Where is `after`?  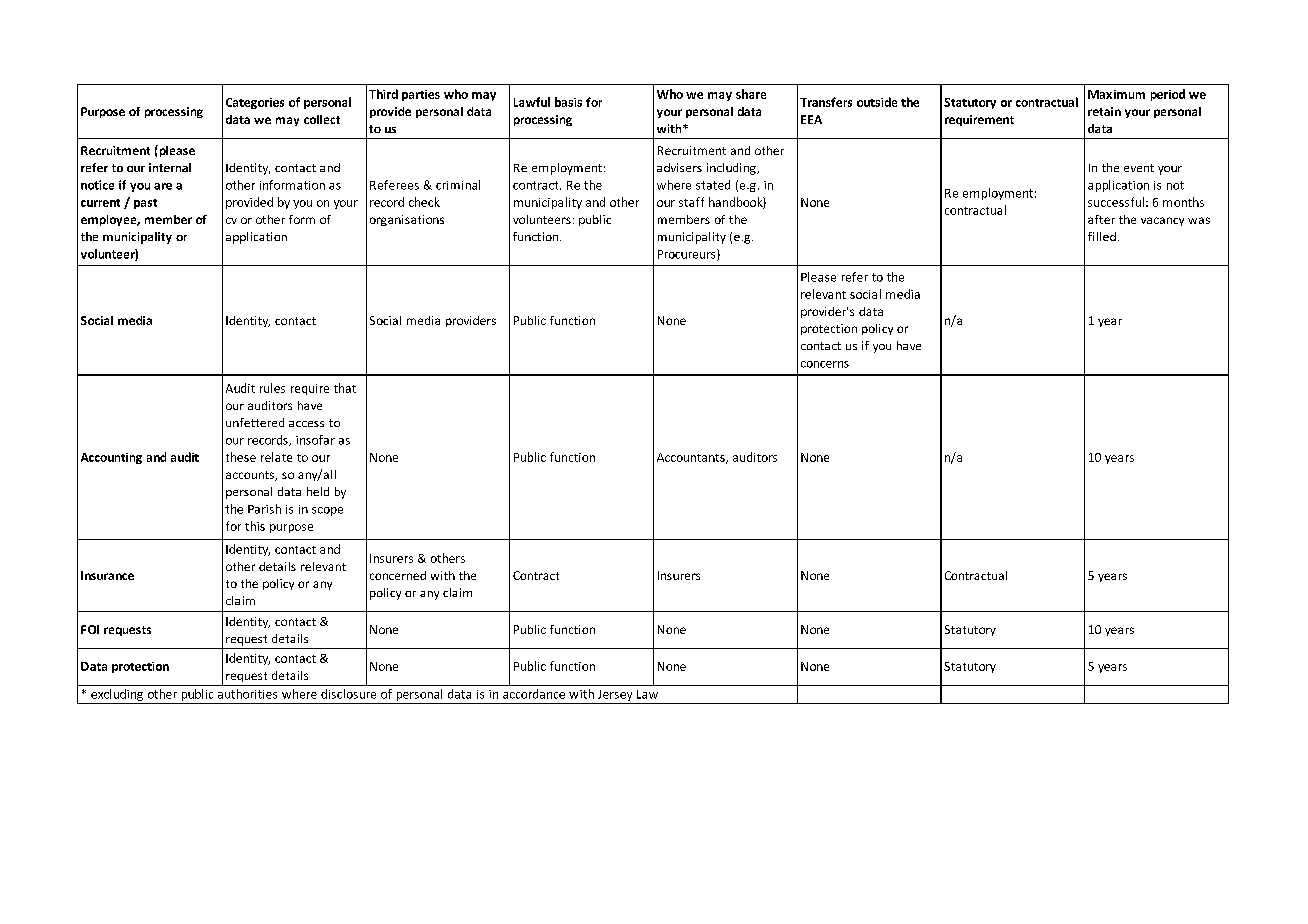 after is located at coordinates (1101, 219).
